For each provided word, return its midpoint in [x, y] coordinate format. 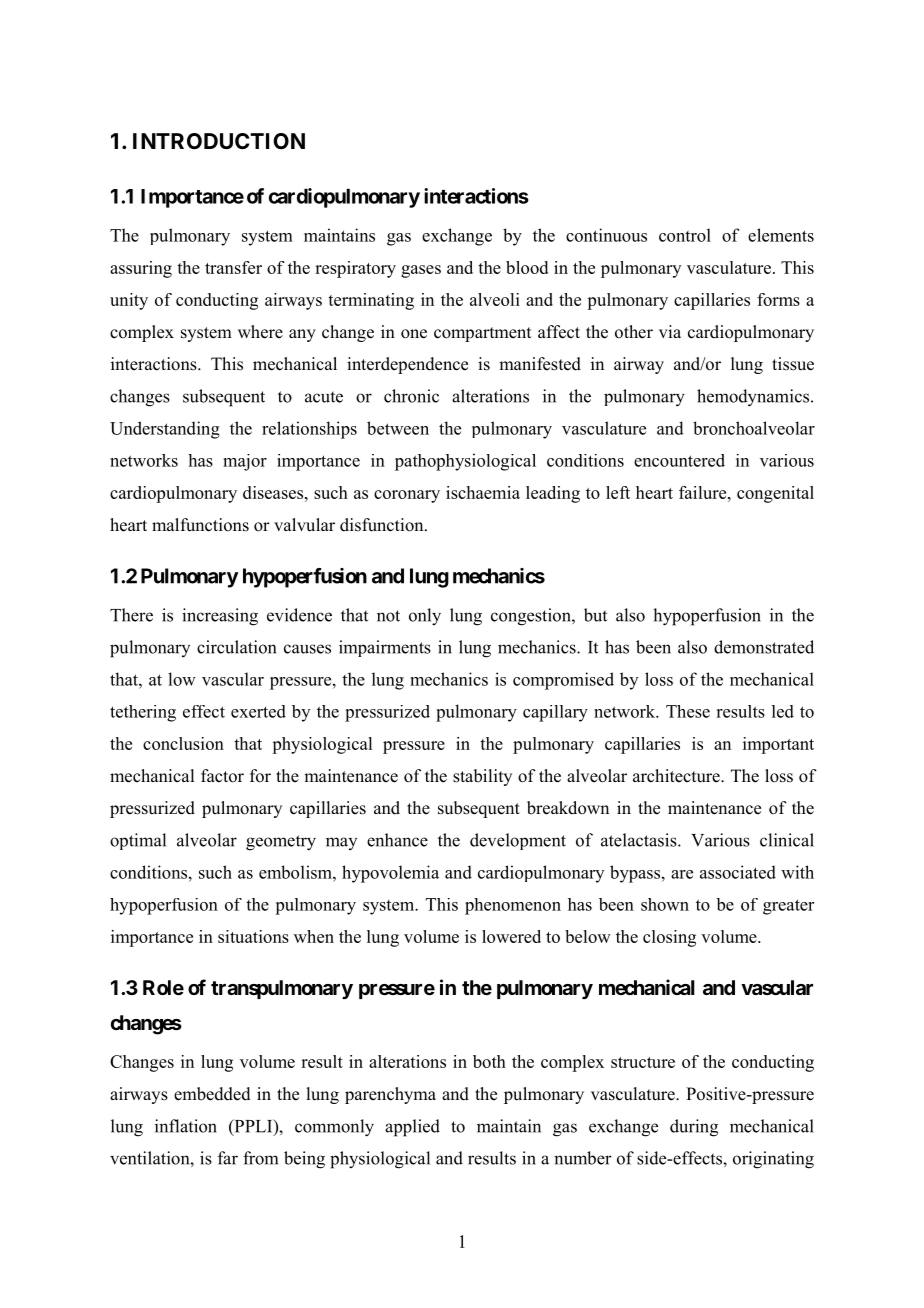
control [685, 235]
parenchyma [390, 1095]
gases [421, 271]
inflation [186, 1126]
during [694, 1128]
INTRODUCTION [219, 141]
